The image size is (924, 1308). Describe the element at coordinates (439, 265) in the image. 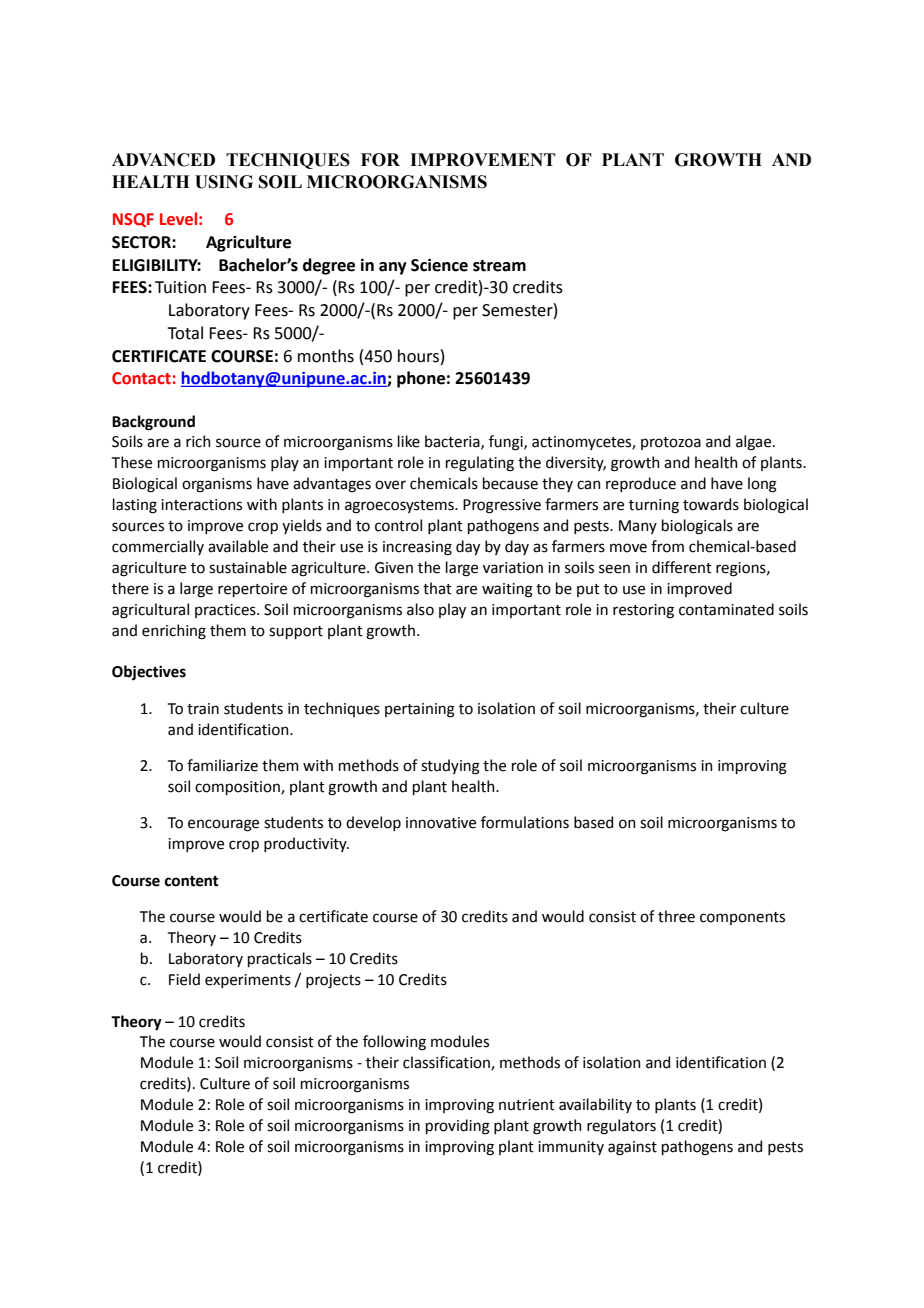

I see `Science` at that location.
